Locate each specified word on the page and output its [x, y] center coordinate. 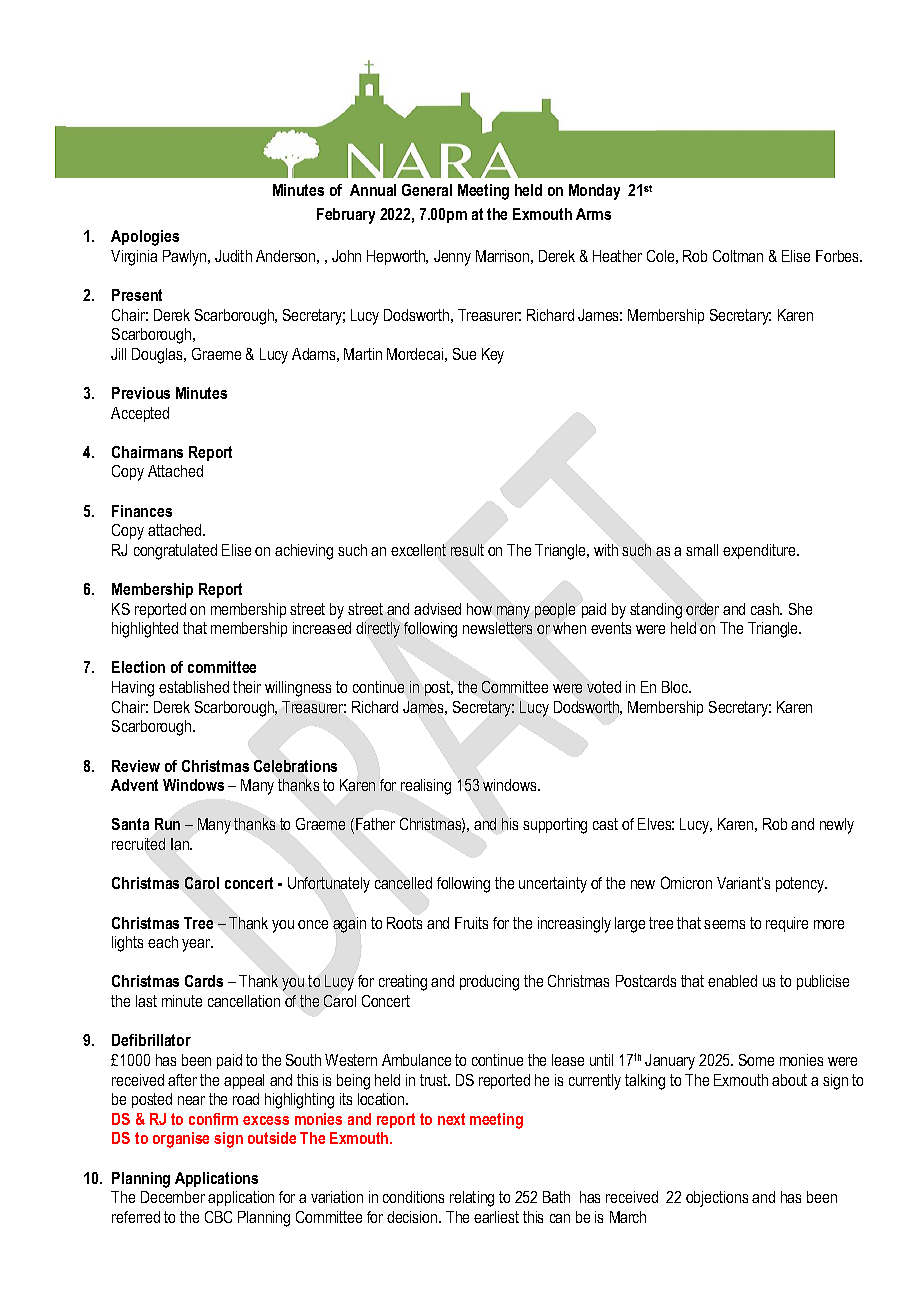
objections [717, 1199]
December [173, 1197]
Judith [233, 256]
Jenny [452, 258]
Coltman [738, 256]
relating [472, 1199]
